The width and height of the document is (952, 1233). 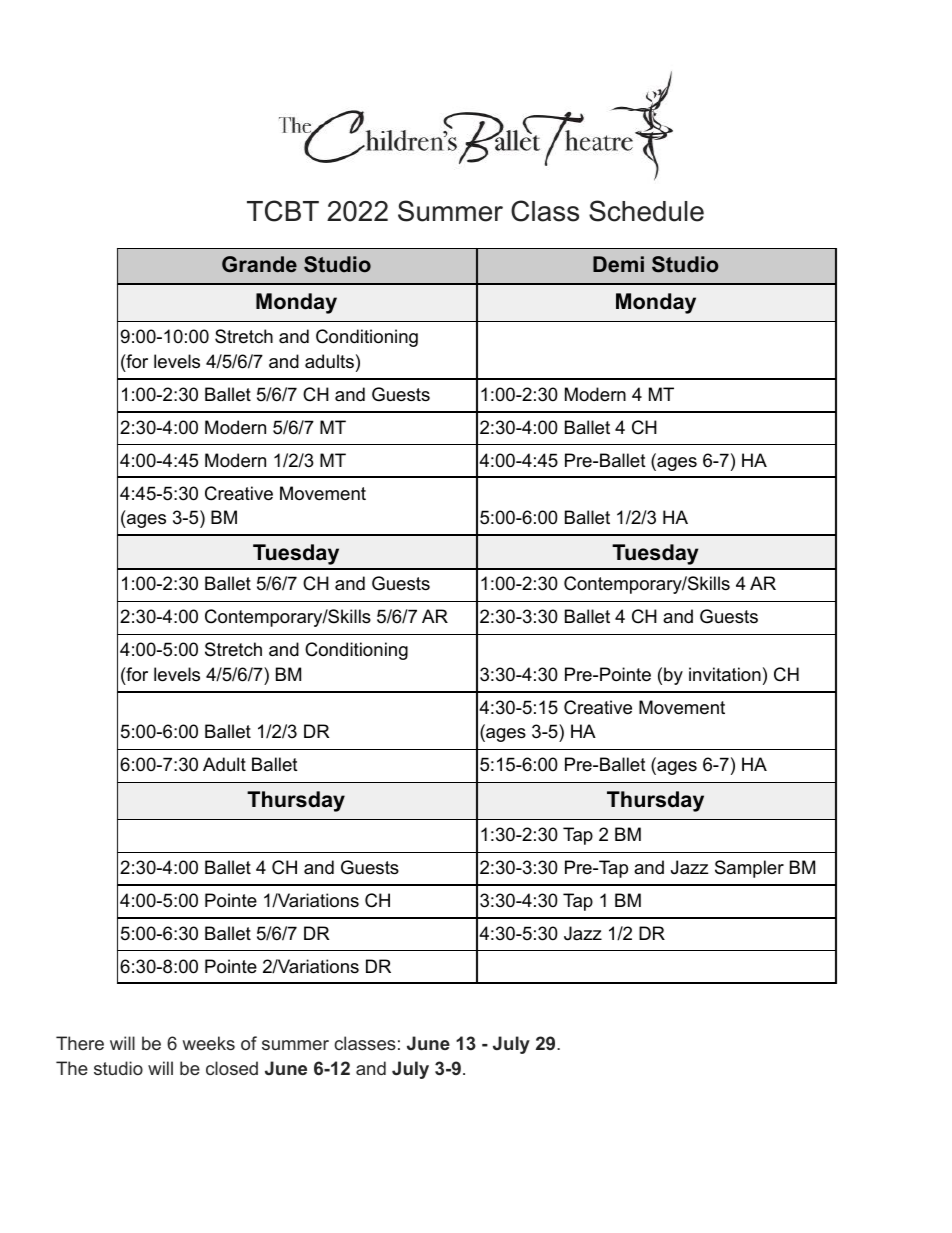 I want to click on closed, so click(x=232, y=1068).
